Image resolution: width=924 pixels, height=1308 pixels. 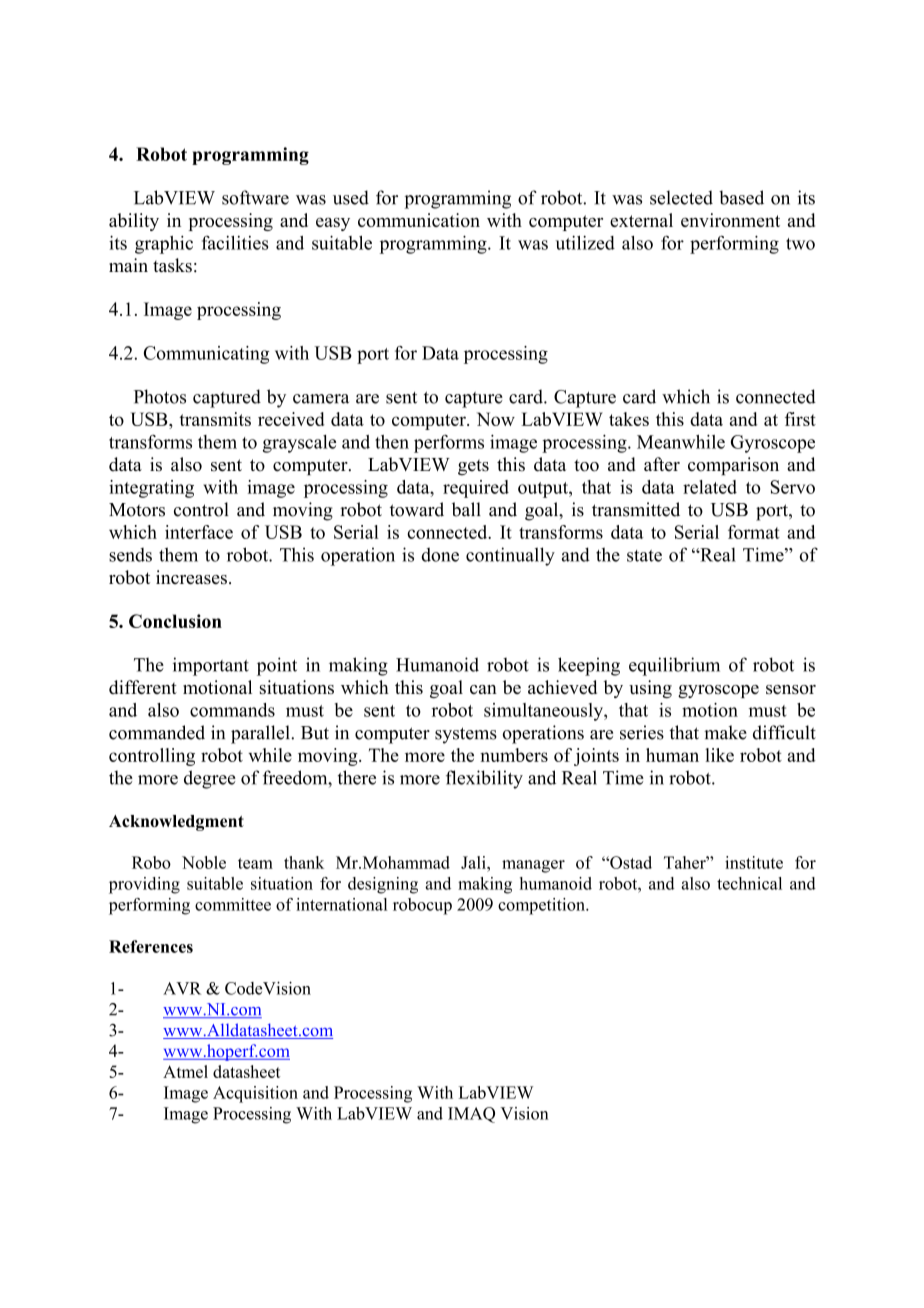 I want to click on institute, so click(x=754, y=862).
